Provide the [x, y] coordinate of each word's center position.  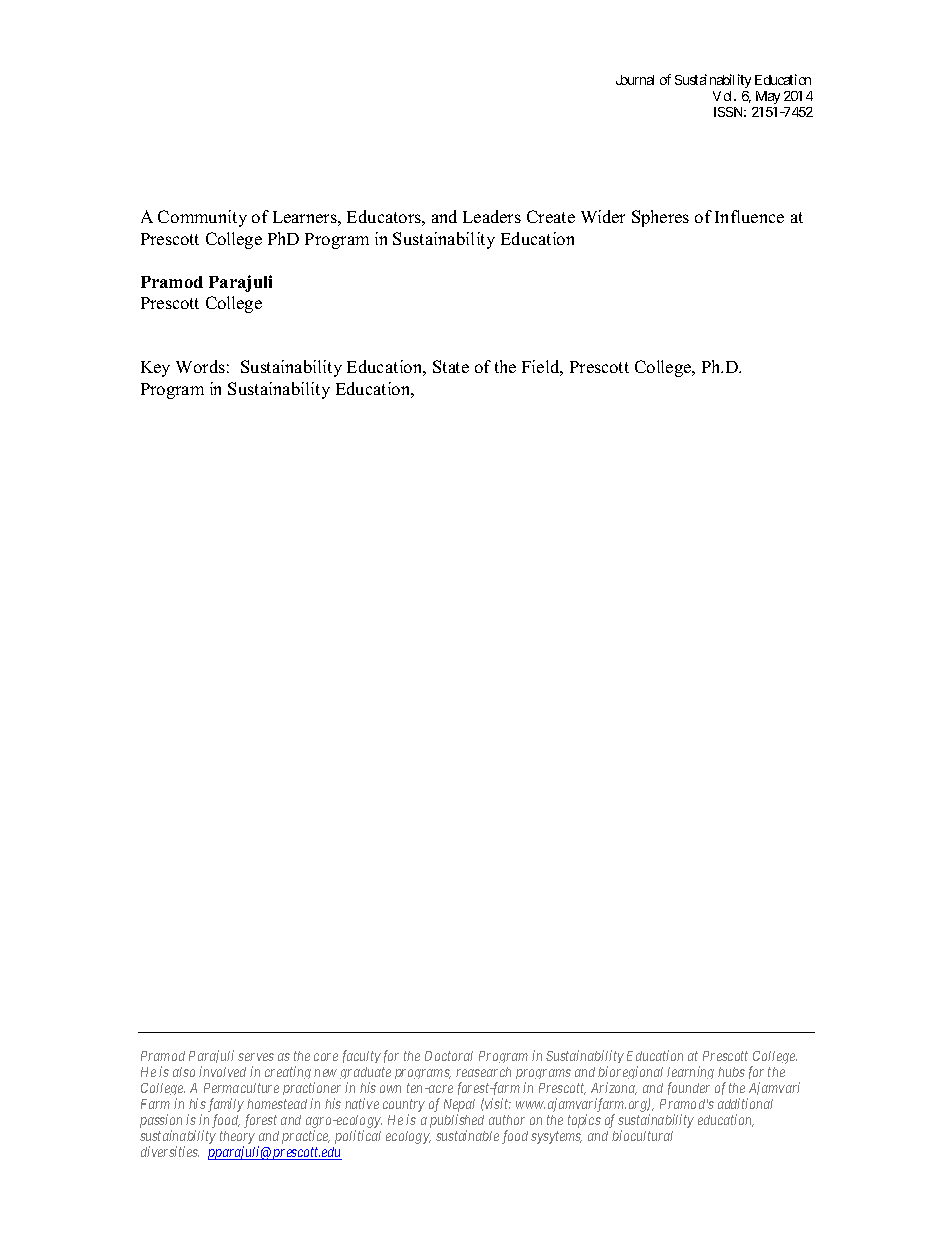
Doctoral [449, 1056]
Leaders [492, 216]
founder [689, 1088]
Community [202, 218]
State [451, 366]
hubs [731, 1072]
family [226, 1106]
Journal [635, 80]
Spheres [660, 218]
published [457, 1122]
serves [256, 1057]
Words [200, 366]
